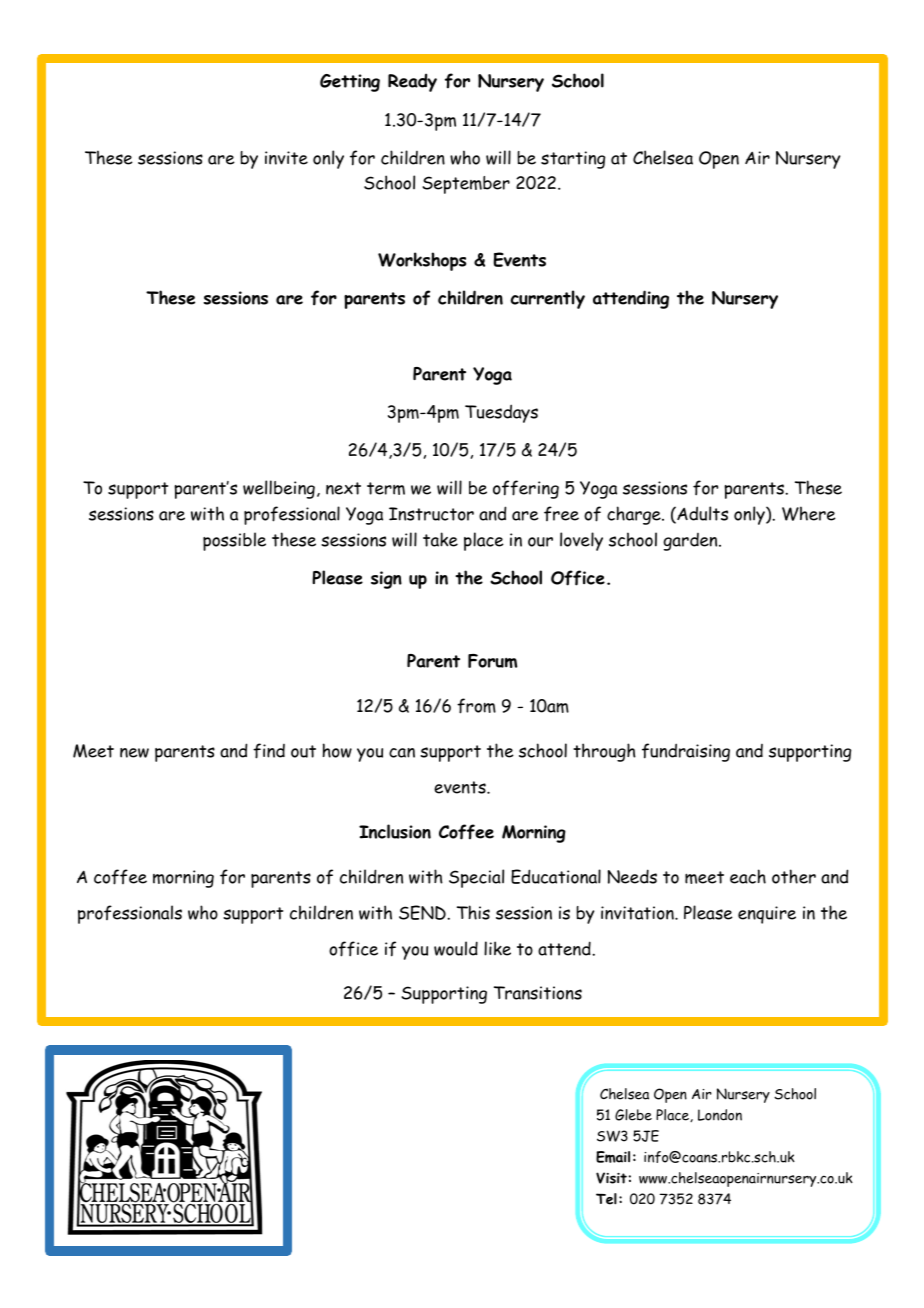  Describe the element at coordinates (279, 489) in the page. I see `wellbeing` at that location.
